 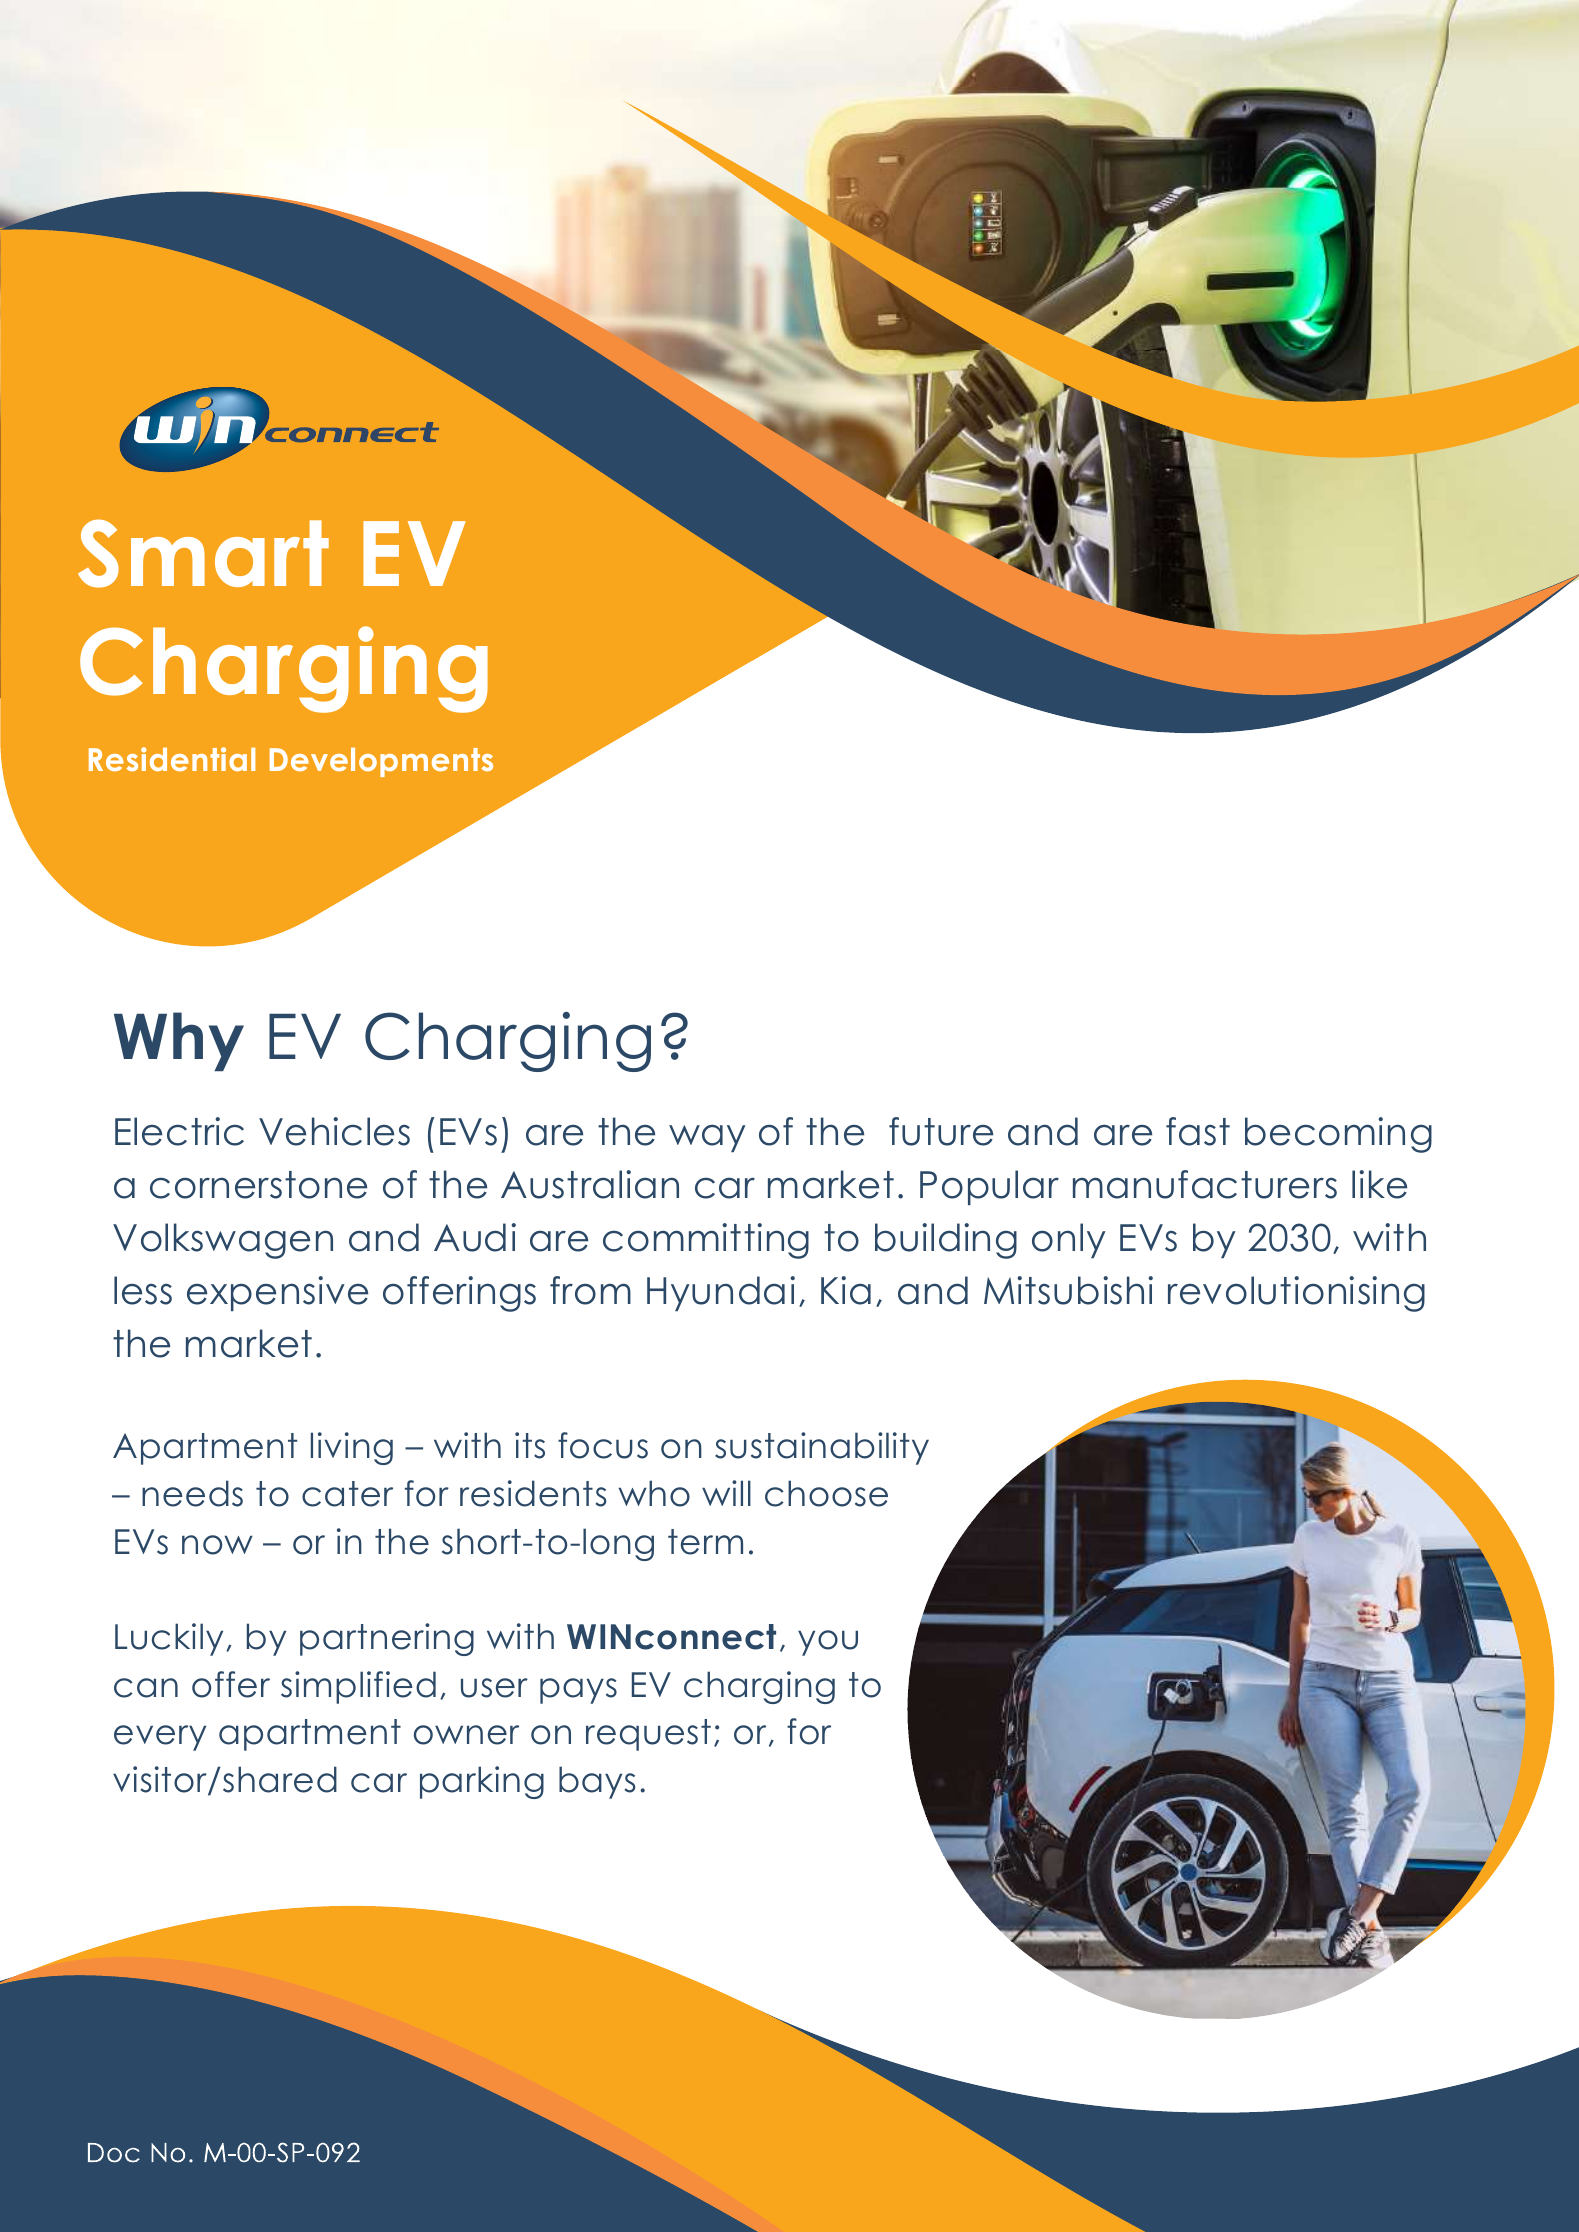 What do you see at coordinates (203, 553) in the page?
I see `Smart` at bounding box center [203, 553].
